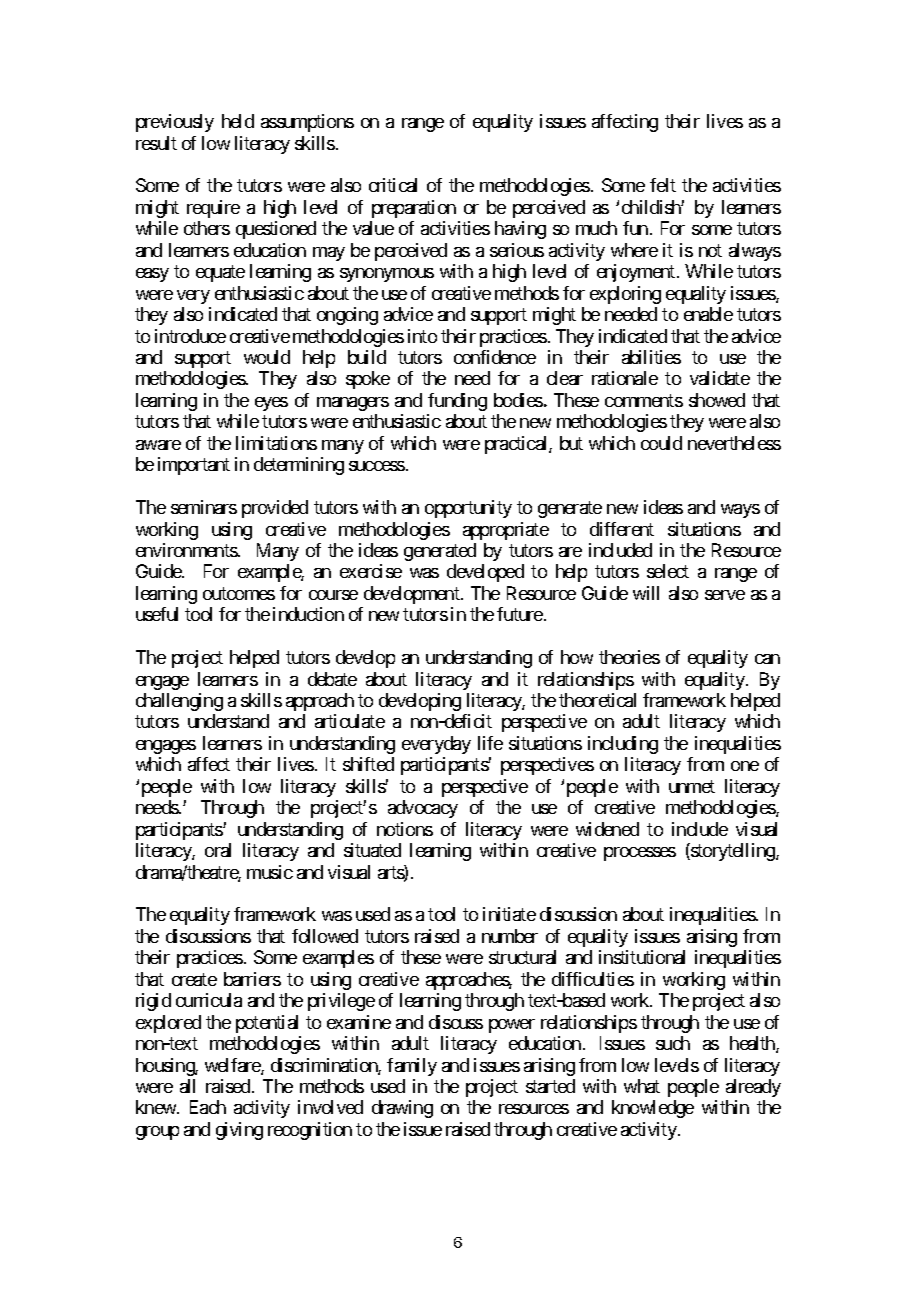 The width and height of the image is (924, 1308). What do you see at coordinates (402, 1109) in the image?
I see `drawing` at bounding box center [402, 1109].
